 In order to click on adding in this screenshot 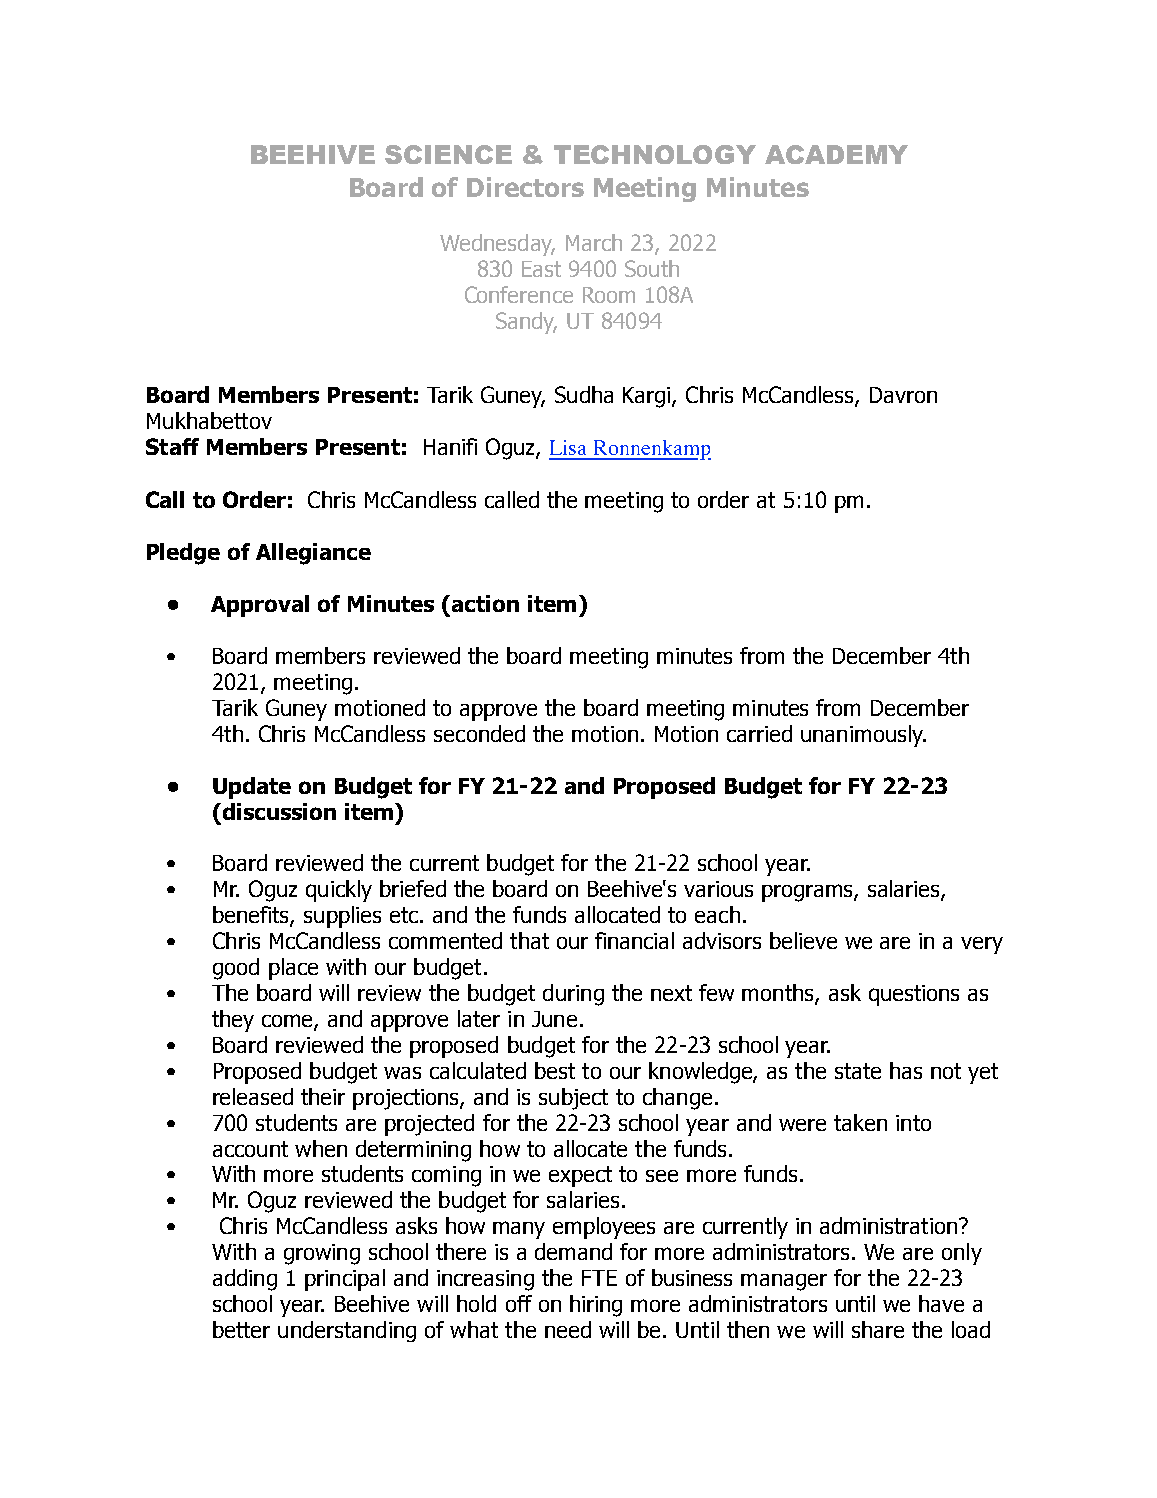, I will do `click(245, 1280)`.
